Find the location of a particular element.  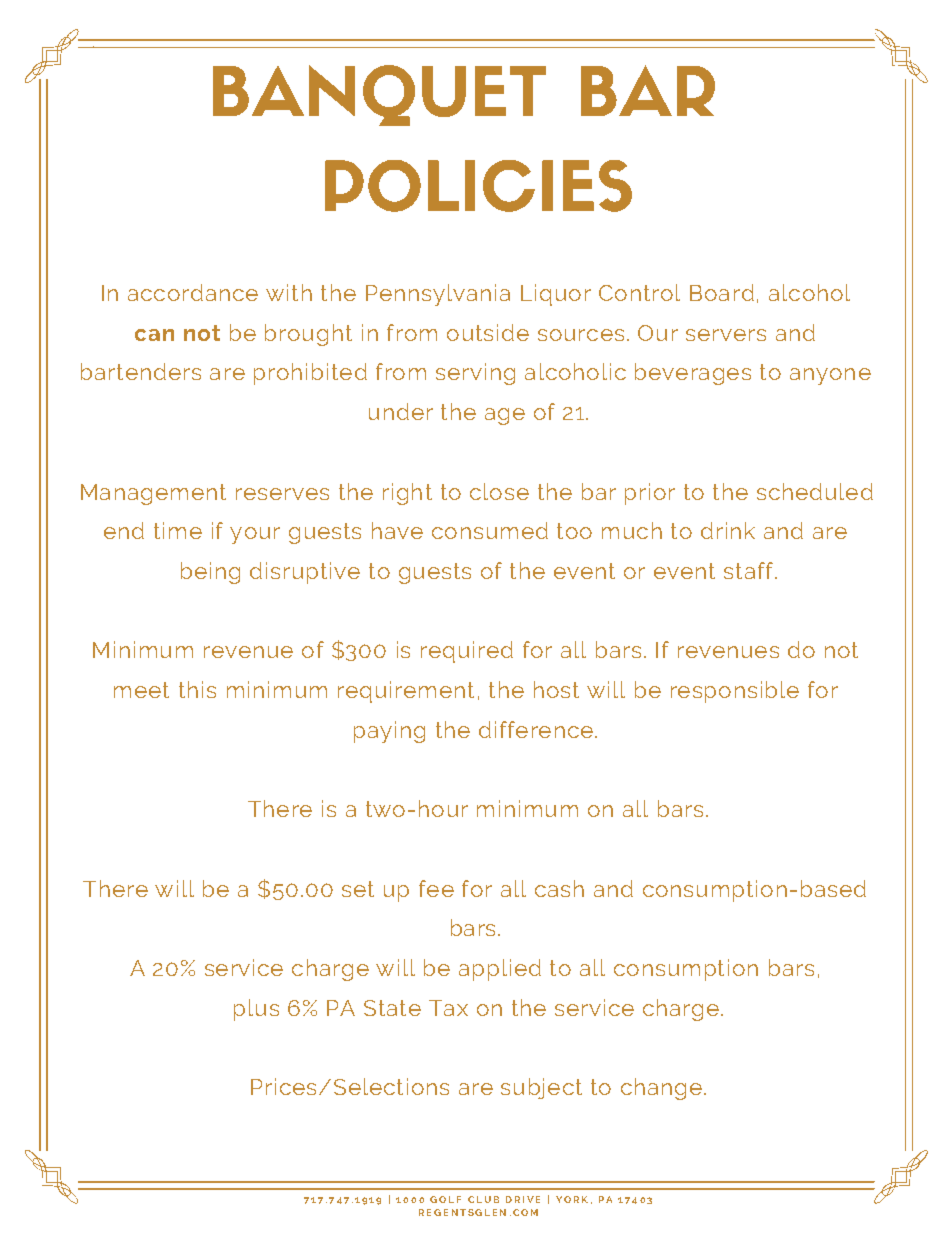

set is located at coordinates (358, 889).
